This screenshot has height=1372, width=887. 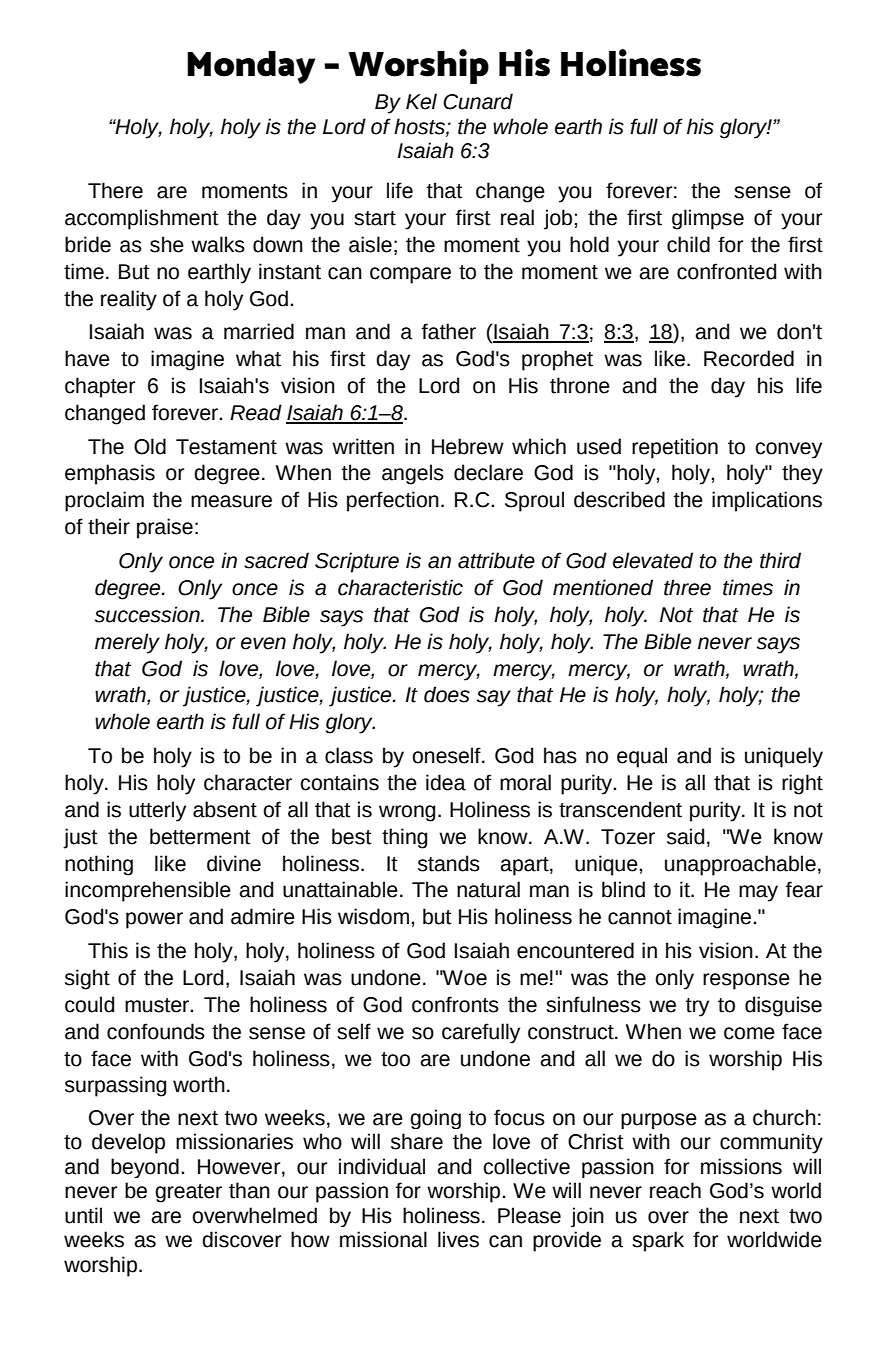 I want to click on lives, so click(x=458, y=1239).
